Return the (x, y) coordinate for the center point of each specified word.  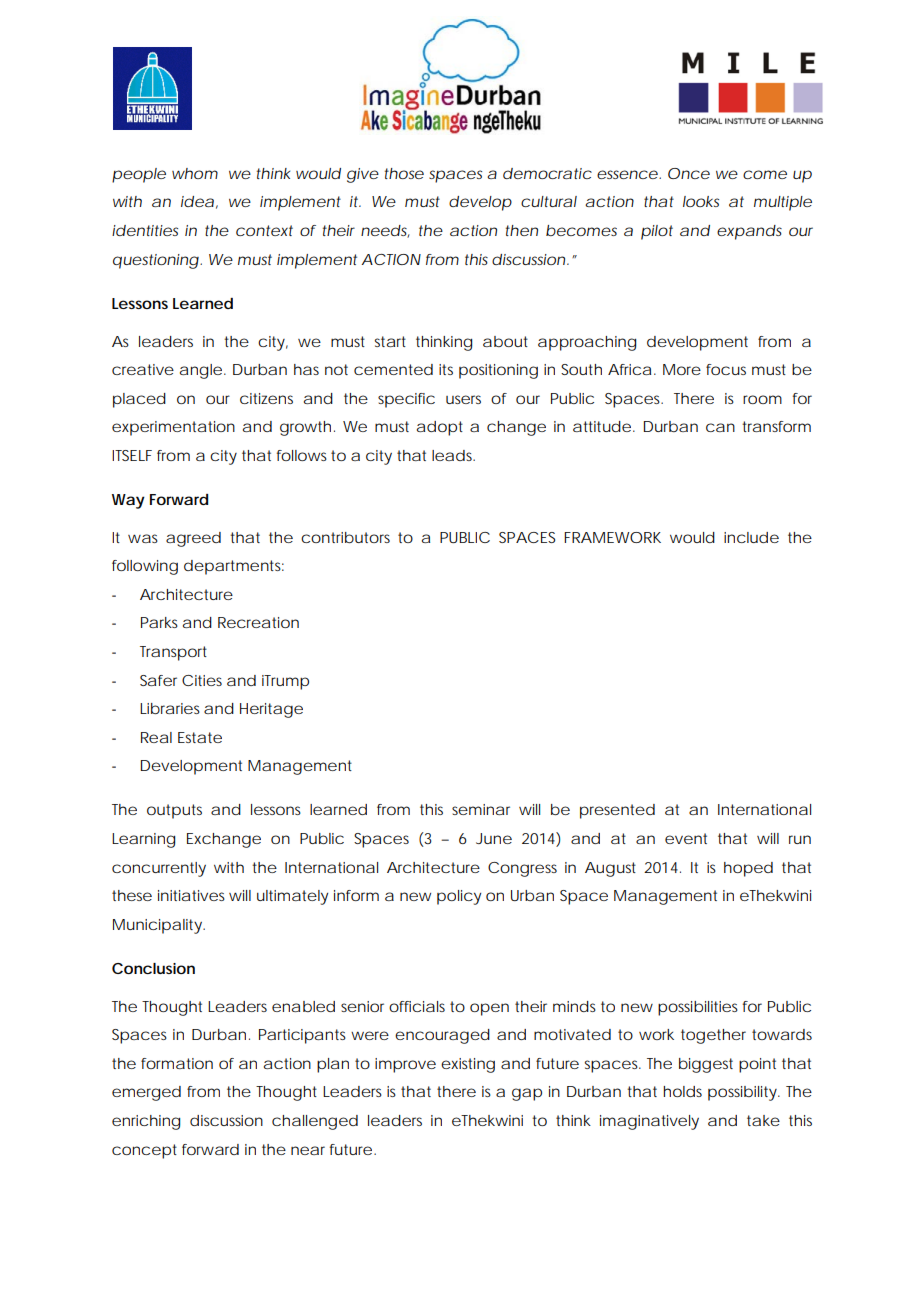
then (522, 230)
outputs (174, 811)
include (751, 537)
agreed (193, 539)
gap (527, 1094)
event (686, 838)
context (264, 230)
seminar (481, 809)
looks (701, 201)
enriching (146, 1122)
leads (453, 455)
